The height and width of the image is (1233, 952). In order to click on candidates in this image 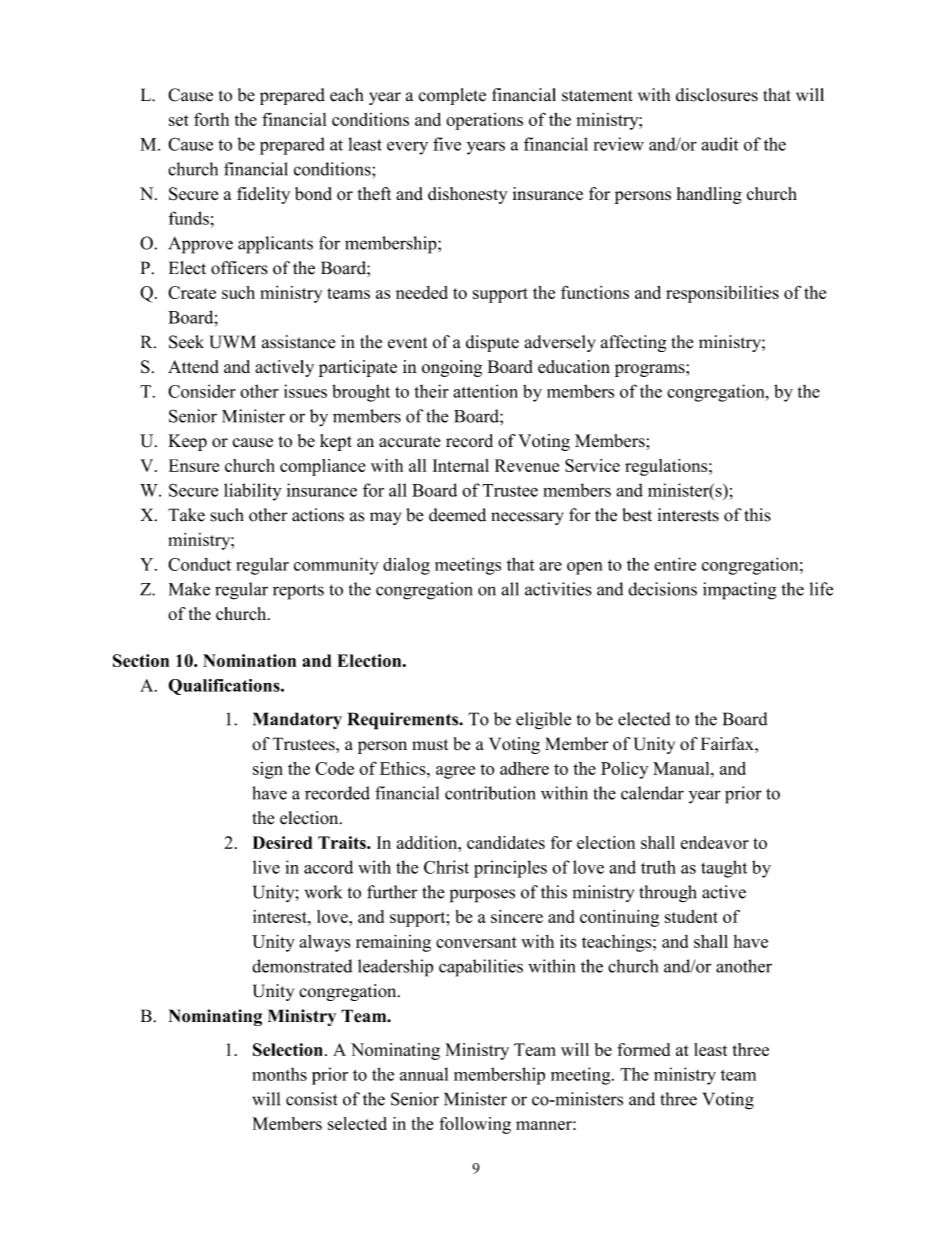, I will do `click(506, 842)`.
